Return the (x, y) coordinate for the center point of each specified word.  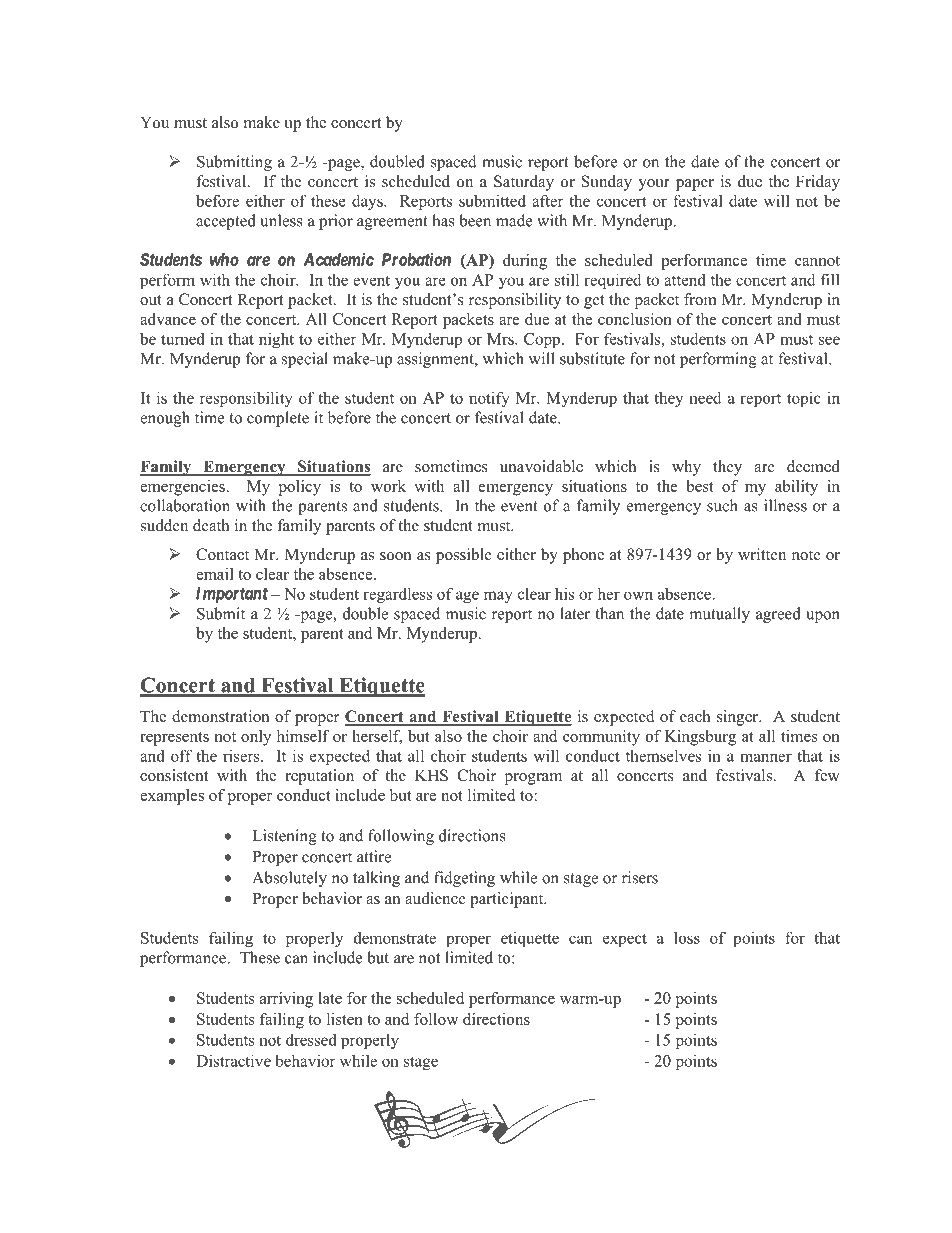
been (475, 220)
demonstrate (395, 938)
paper (695, 185)
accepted (226, 222)
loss (687, 937)
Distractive (233, 1060)
